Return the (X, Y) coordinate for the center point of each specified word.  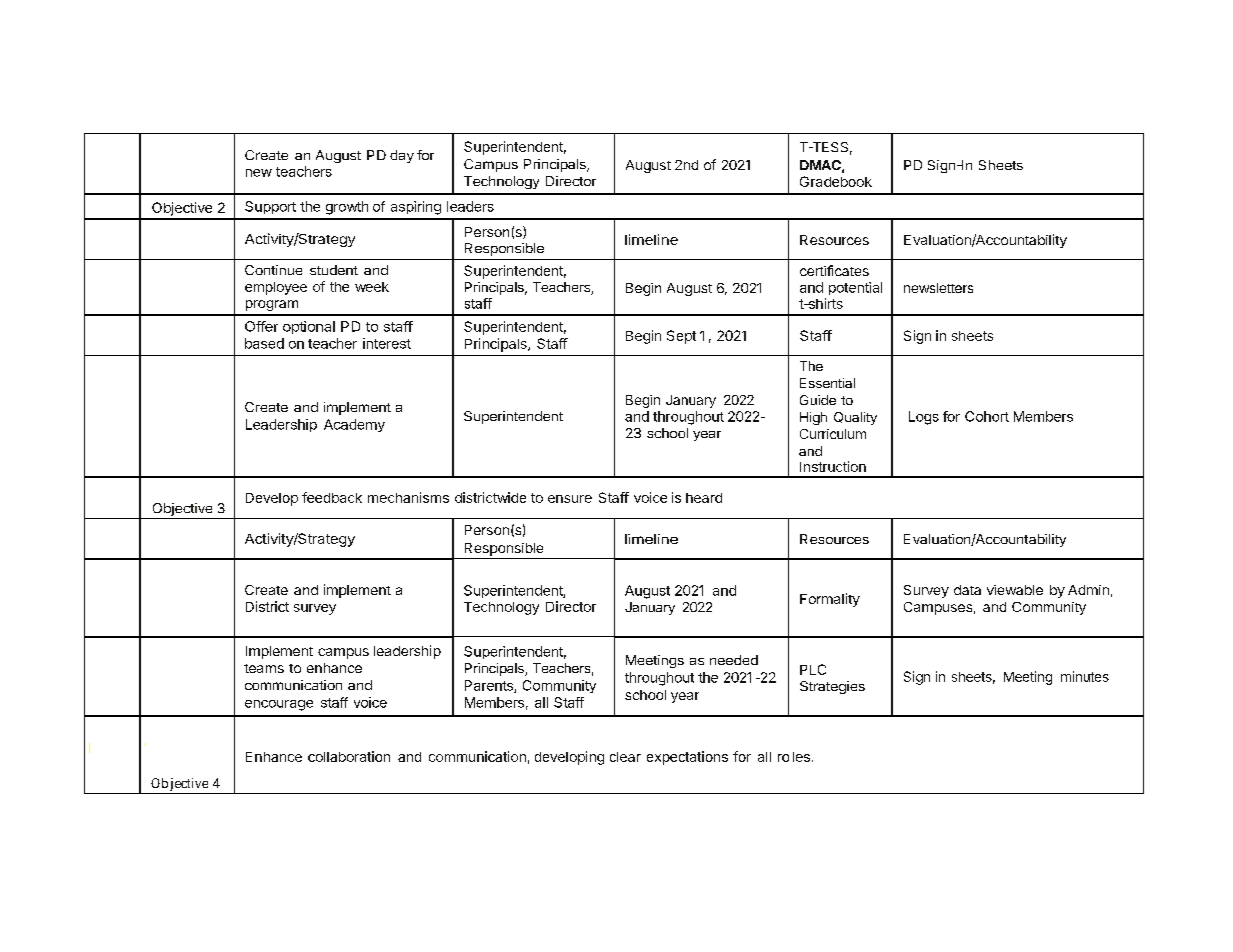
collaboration (349, 756)
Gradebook (836, 181)
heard (704, 498)
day (402, 156)
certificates (834, 270)
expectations (687, 758)
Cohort (987, 416)
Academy (354, 425)
